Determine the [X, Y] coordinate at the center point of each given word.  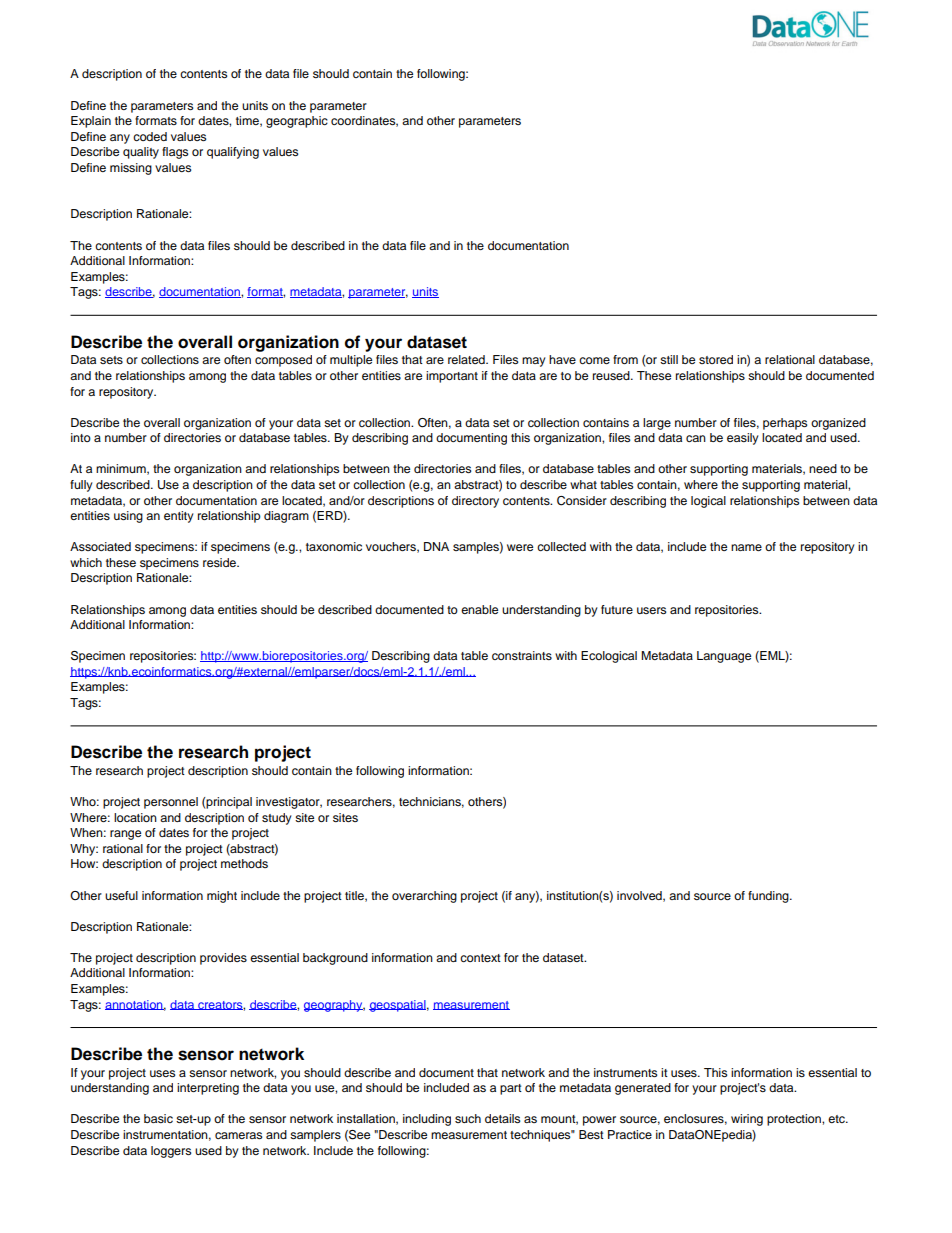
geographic [297, 122]
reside [221, 562]
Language [724, 657]
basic [158, 1118]
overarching [424, 897]
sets [111, 360]
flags [175, 153]
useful [121, 895]
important [452, 377]
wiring [747, 1120]
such [468, 1118]
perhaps [785, 424]
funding [769, 897]
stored [716, 359]
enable [479, 609]
